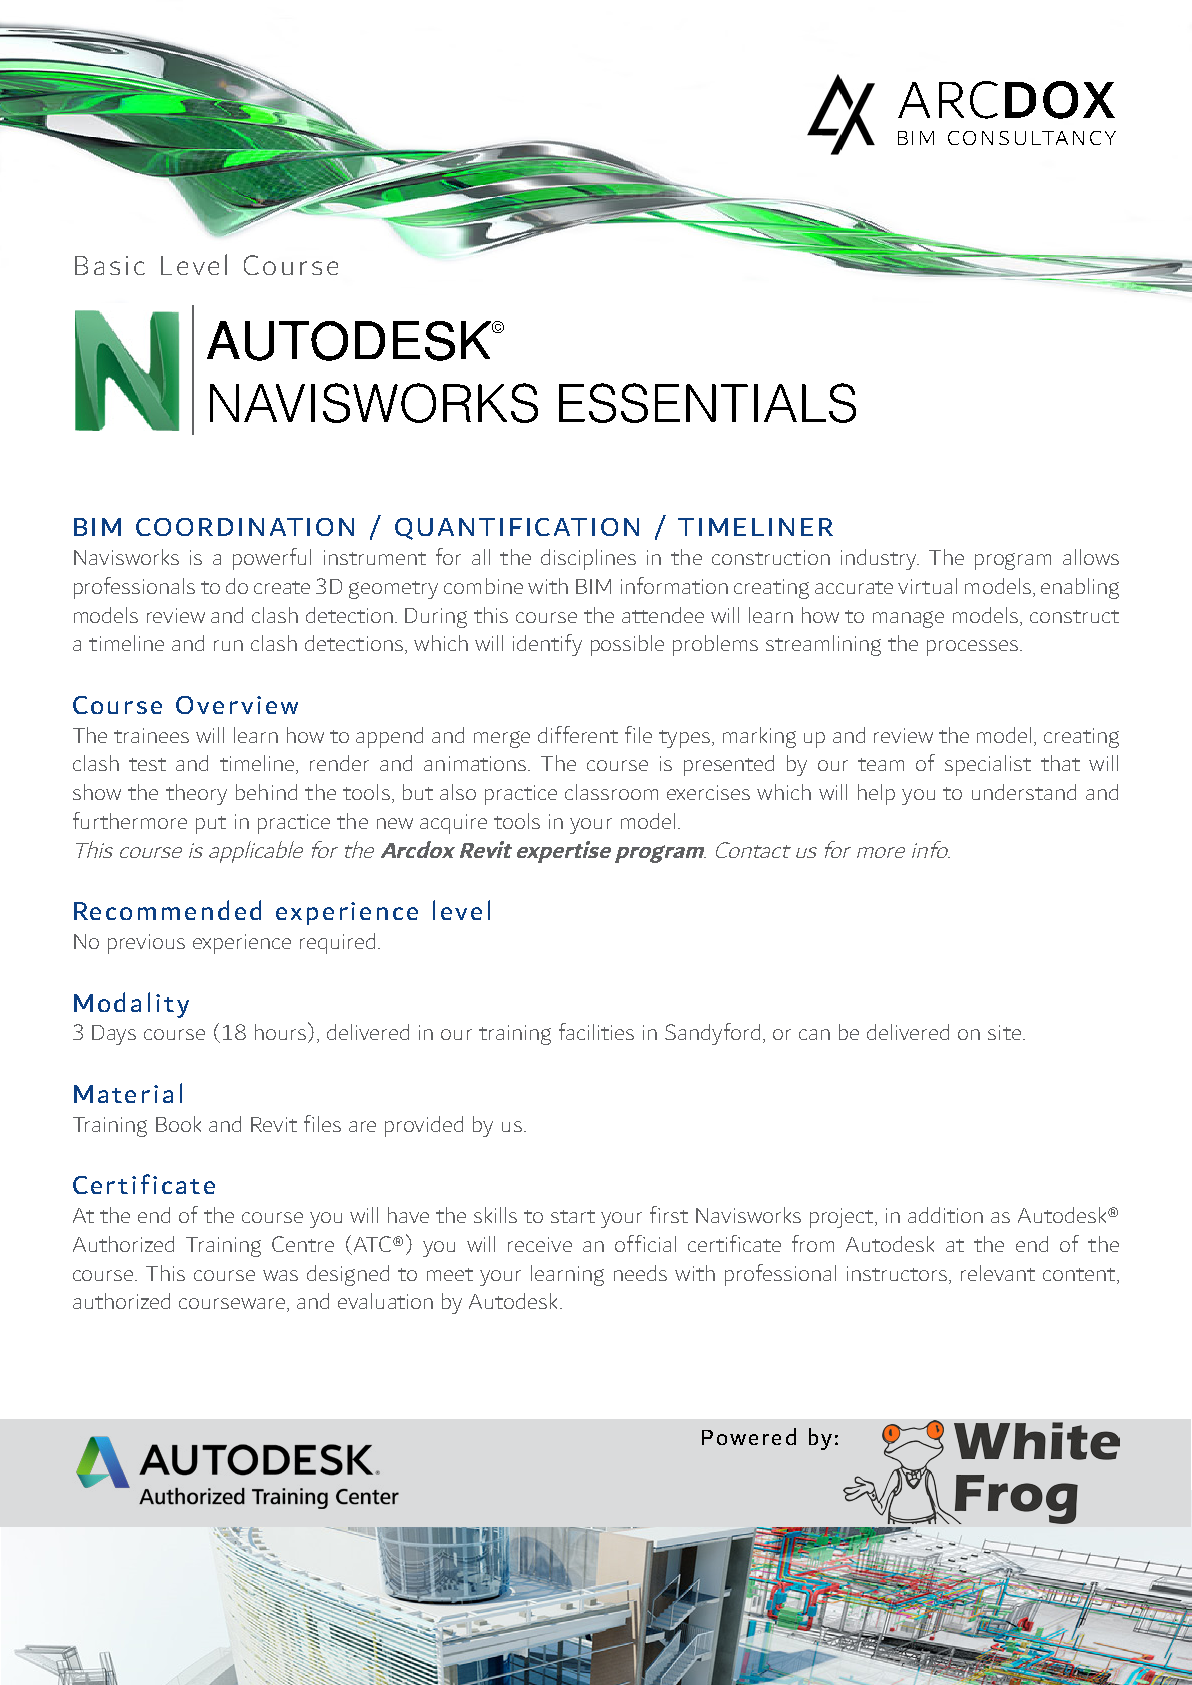  What do you see at coordinates (880, 559) in the page?
I see `industry` at bounding box center [880, 559].
